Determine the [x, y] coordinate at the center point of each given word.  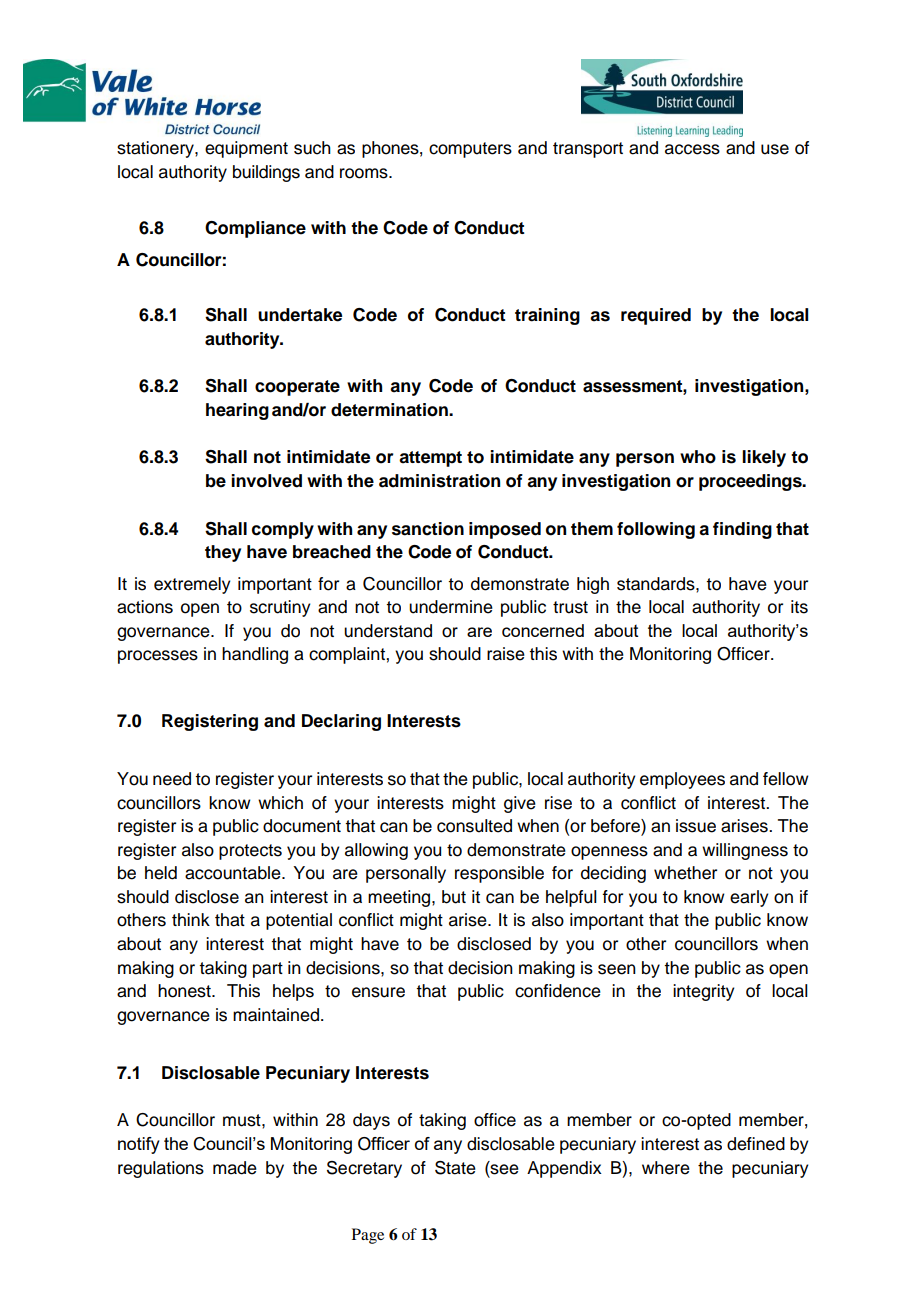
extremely [192, 585]
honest [185, 991]
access [692, 149]
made [235, 1168]
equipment [246, 149]
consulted [474, 826]
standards [657, 584]
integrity [704, 992]
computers [470, 150]
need [172, 779]
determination [390, 410]
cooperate [297, 388]
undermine [451, 607]
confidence [558, 991]
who [698, 457]
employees [682, 780]
